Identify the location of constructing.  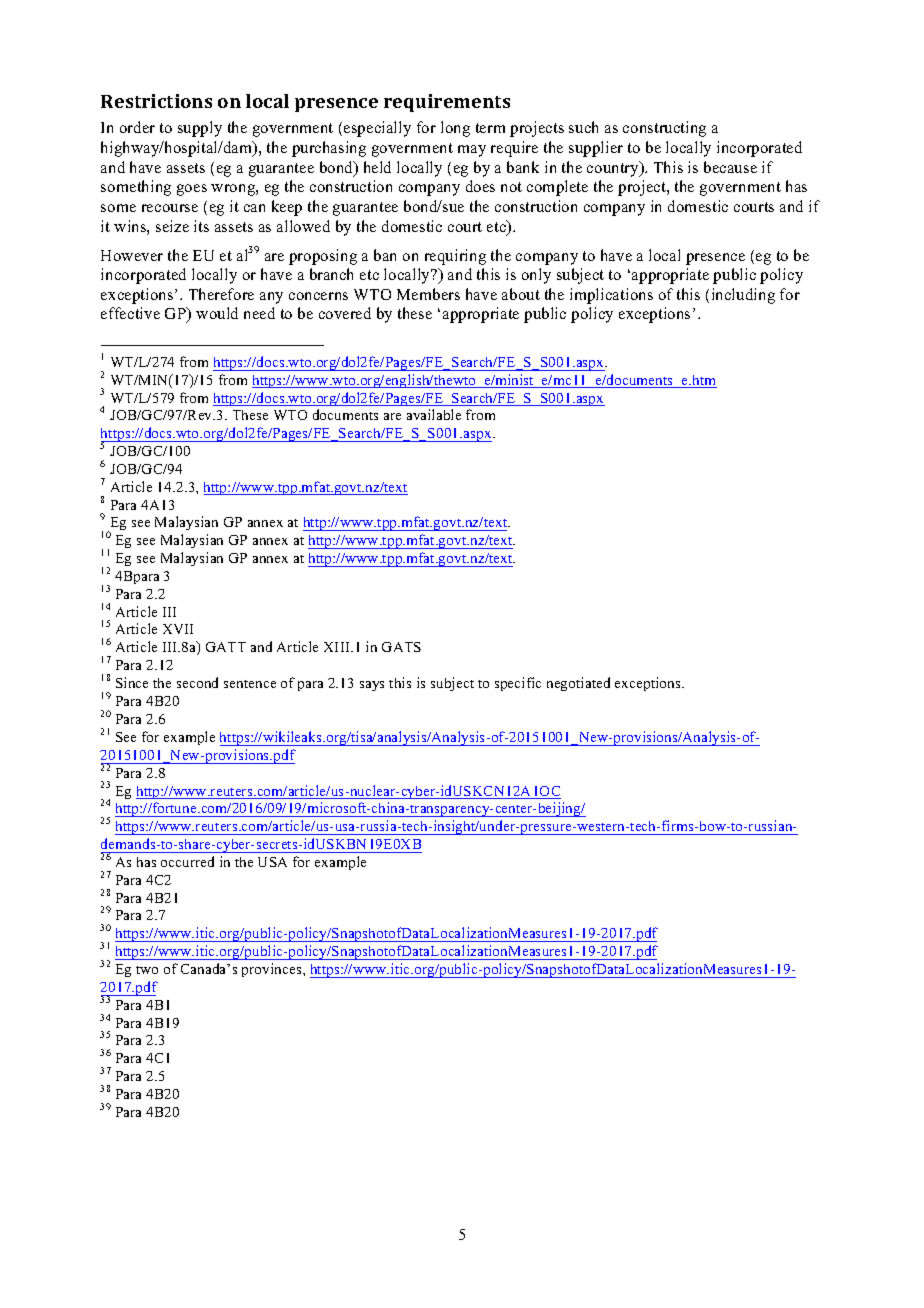
(664, 129).
